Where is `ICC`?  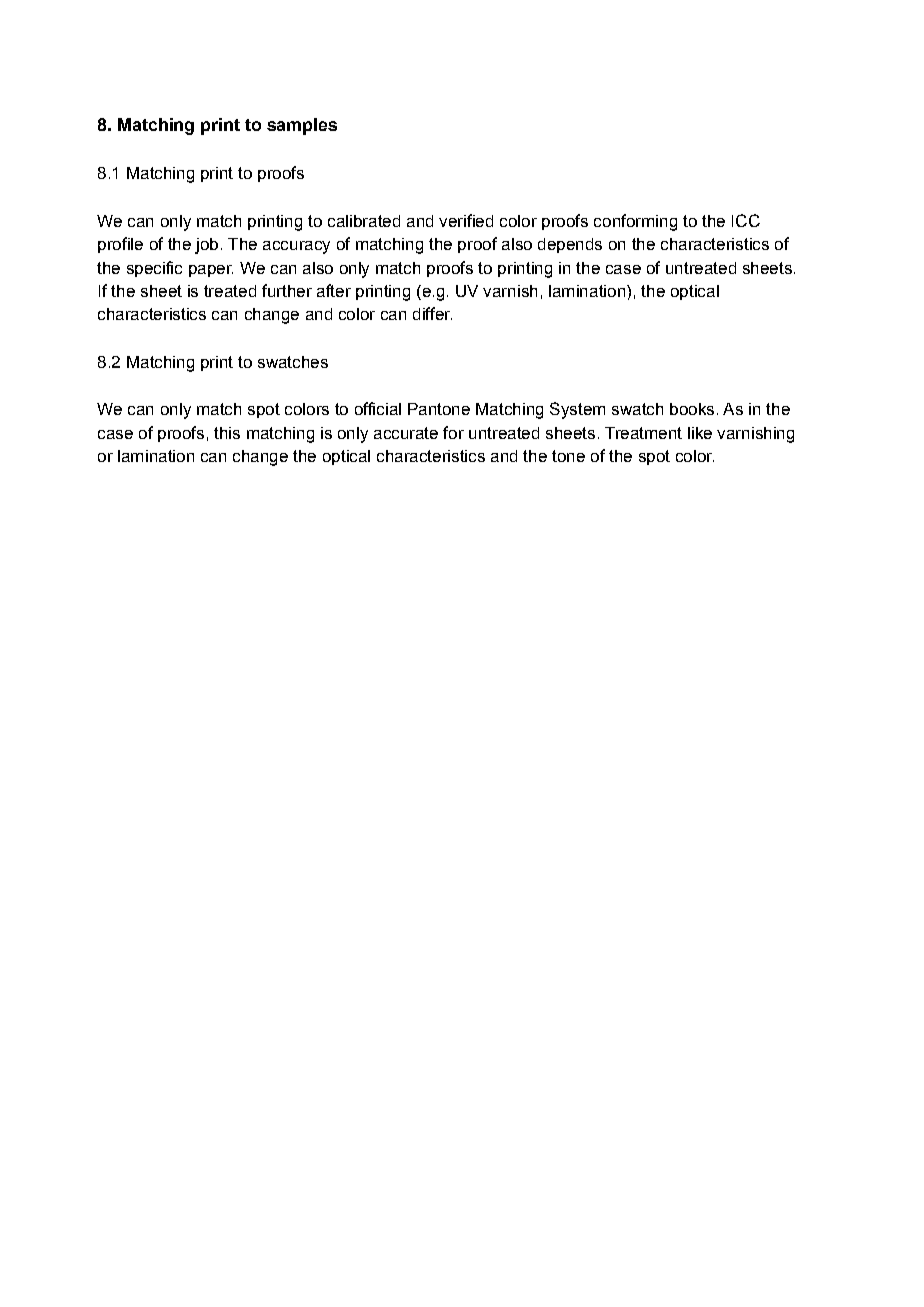 ICC is located at coordinates (746, 220).
